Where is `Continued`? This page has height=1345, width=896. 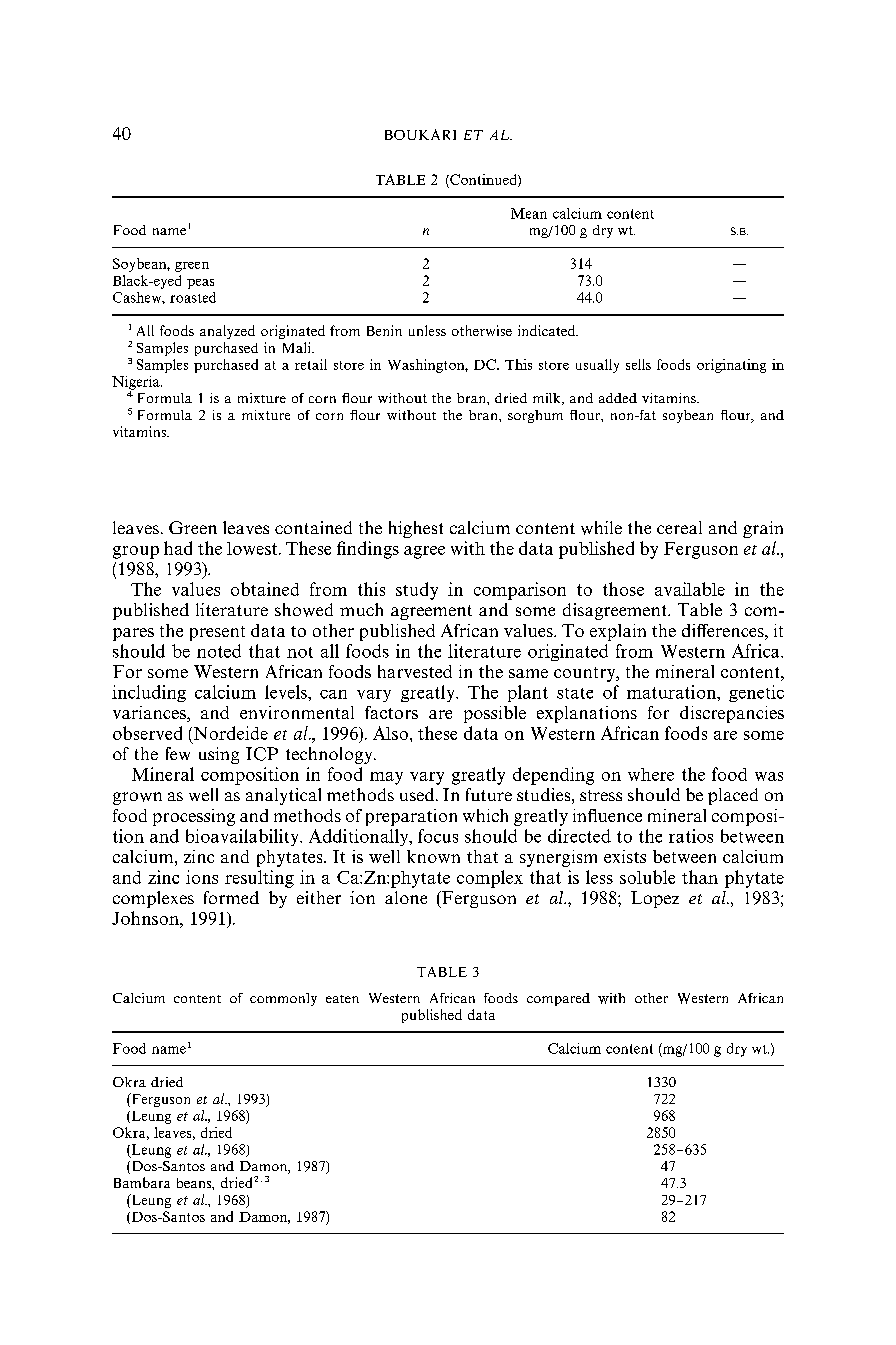
Continued is located at coordinates (483, 180).
